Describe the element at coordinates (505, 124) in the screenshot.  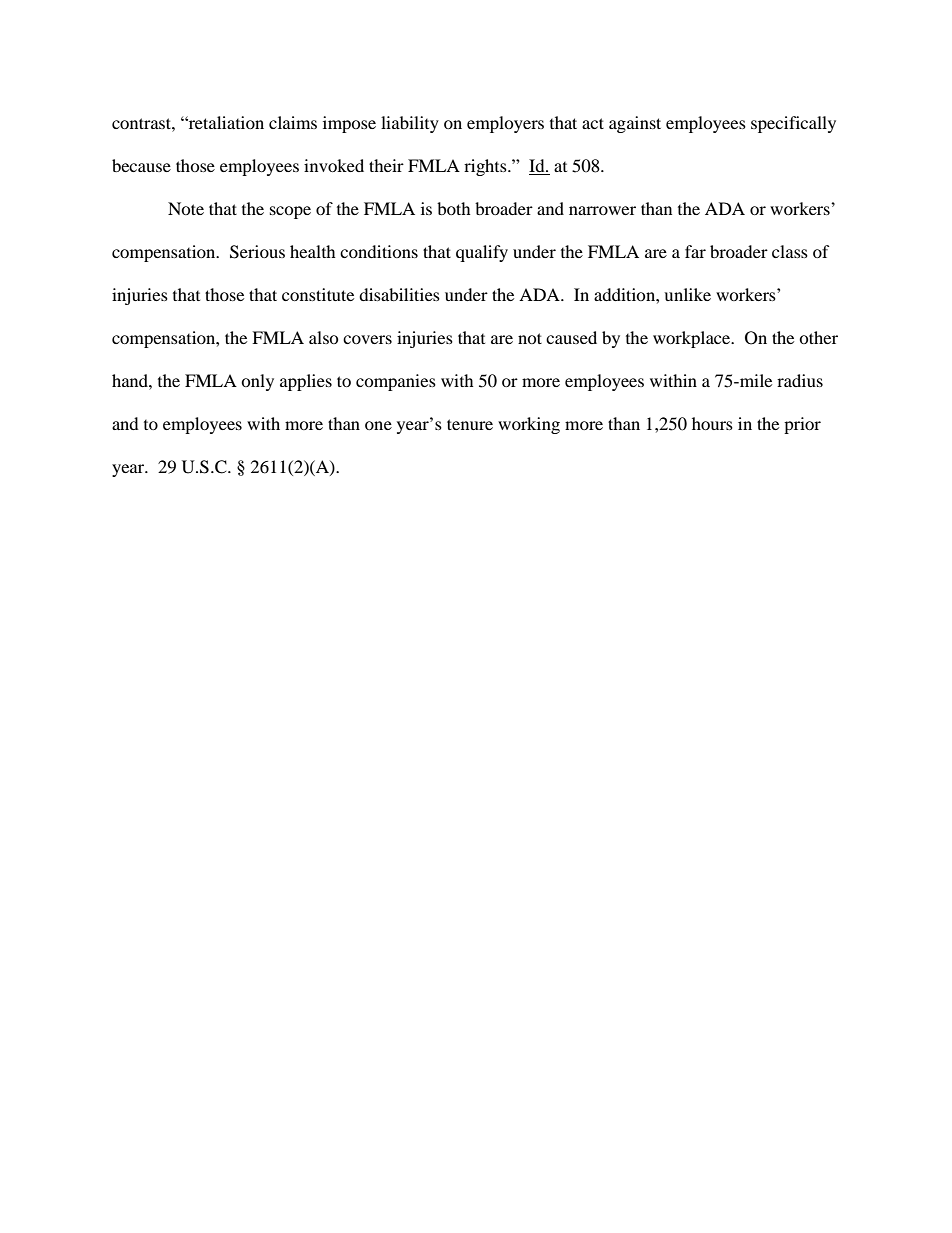
I see `employers` at that location.
